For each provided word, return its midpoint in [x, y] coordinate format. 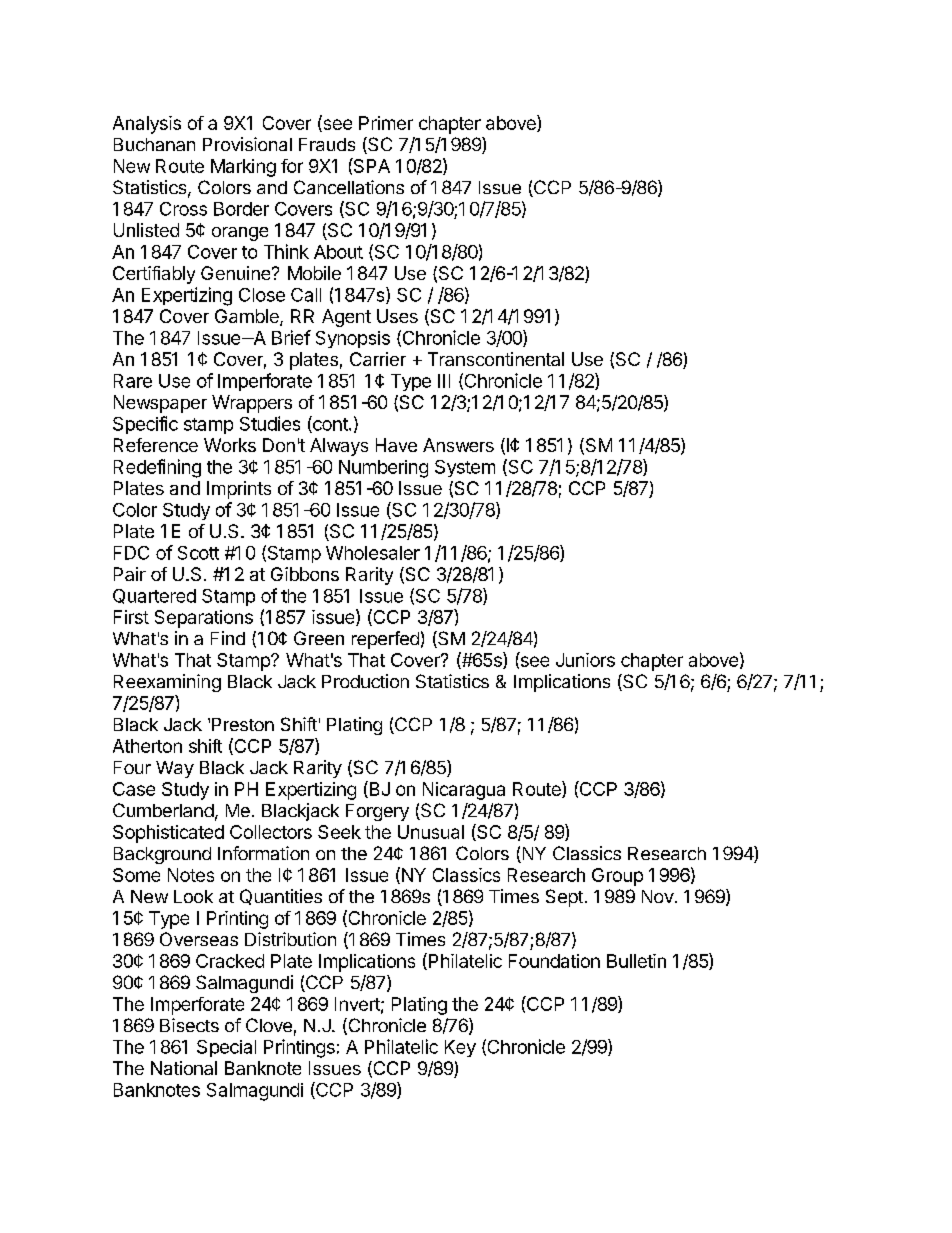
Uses [397, 316]
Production [365, 681]
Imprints [239, 490]
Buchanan [154, 144]
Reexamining [167, 683]
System [465, 468]
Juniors [585, 660]
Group [617, 877]
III [444, 381]
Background [162, 855]
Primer [386, 123]
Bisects [189, 1025]
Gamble [248, 317]
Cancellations [349, 187]
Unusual [431, 832]
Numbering [383, 469]
